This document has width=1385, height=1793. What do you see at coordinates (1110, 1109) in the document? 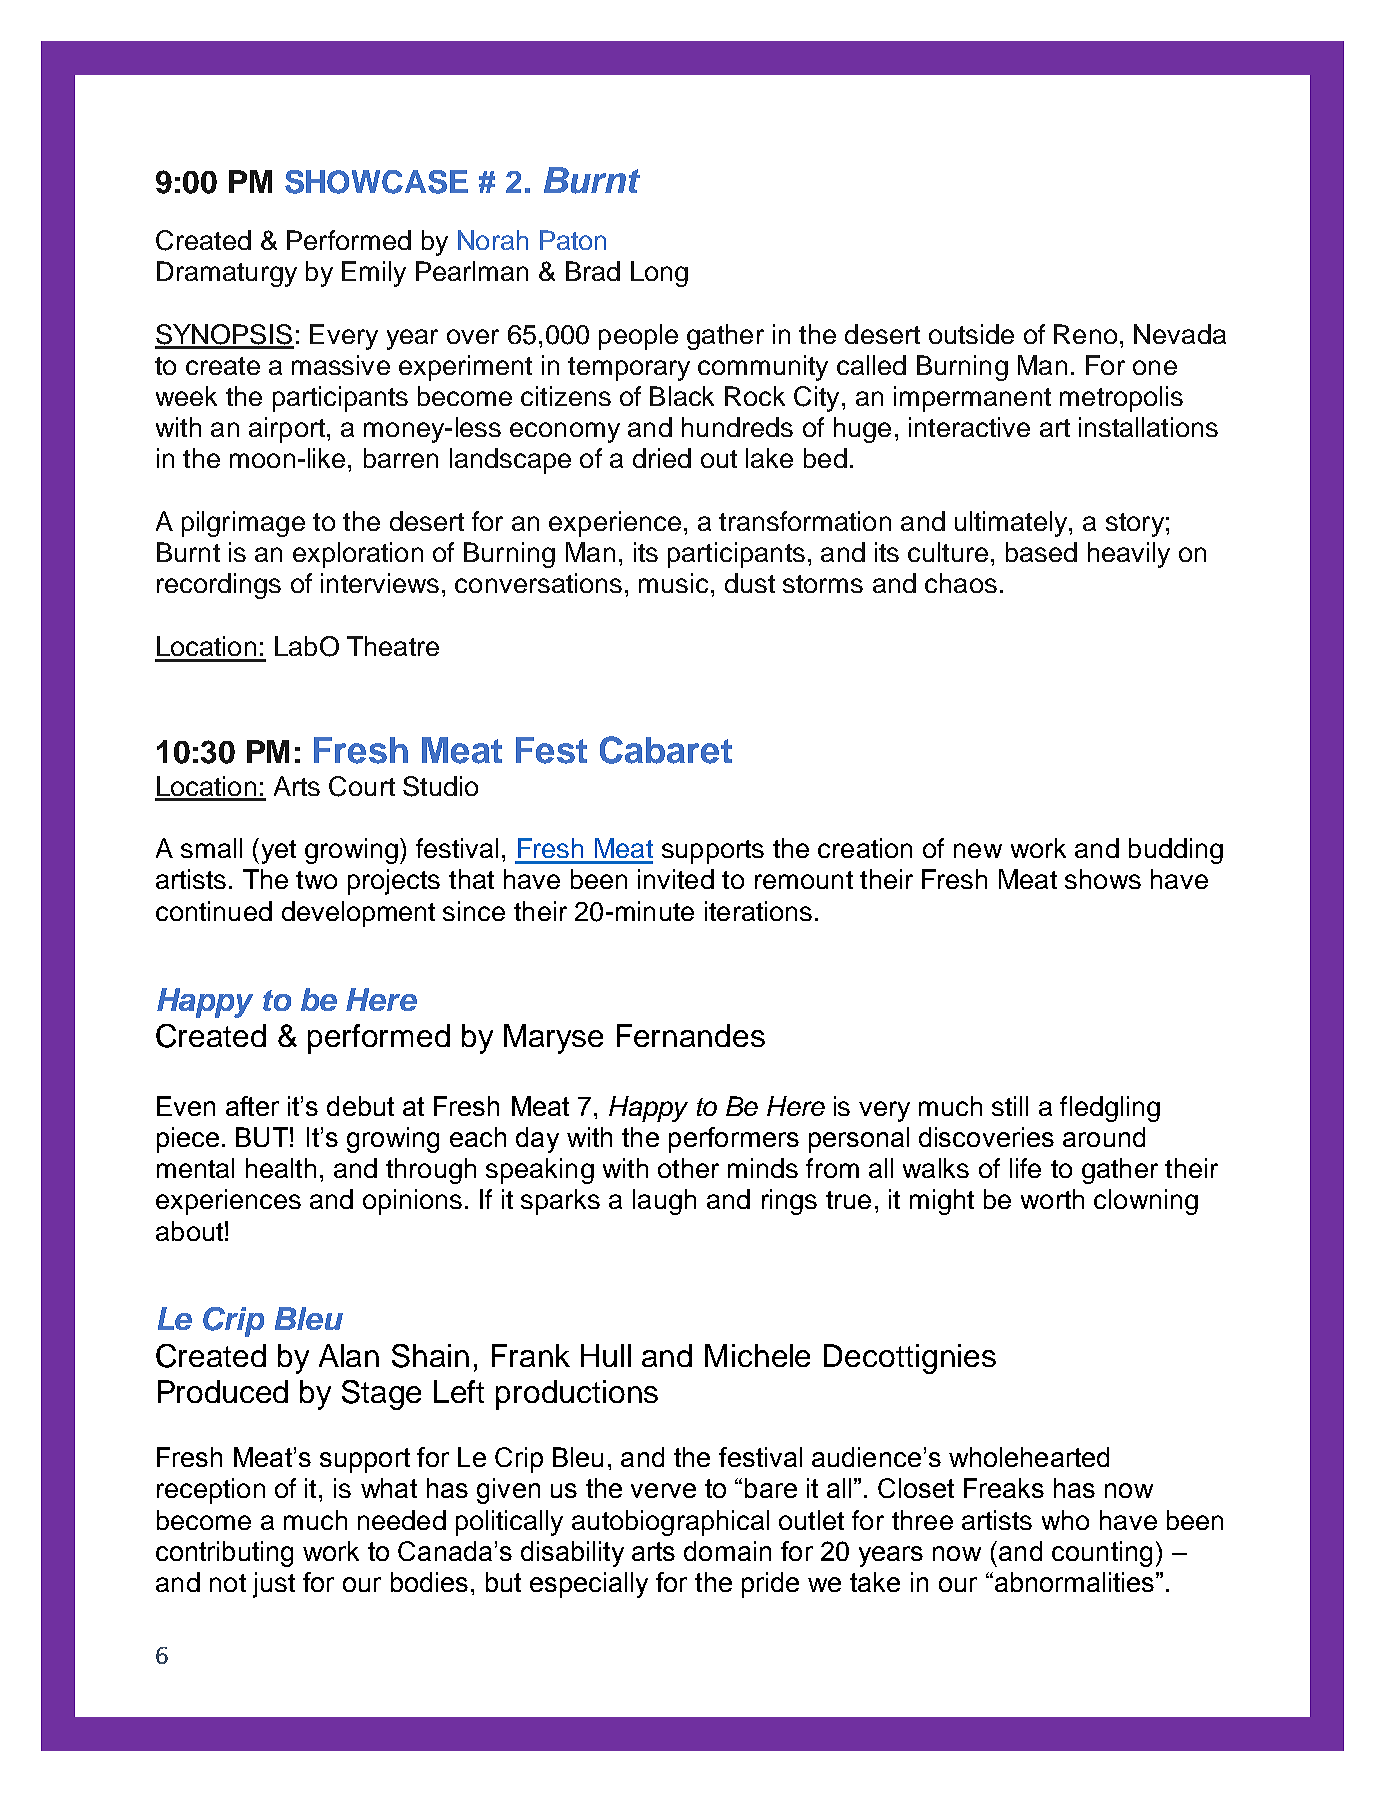
I see `fledgling` at bounding box center [1110, 1109].
